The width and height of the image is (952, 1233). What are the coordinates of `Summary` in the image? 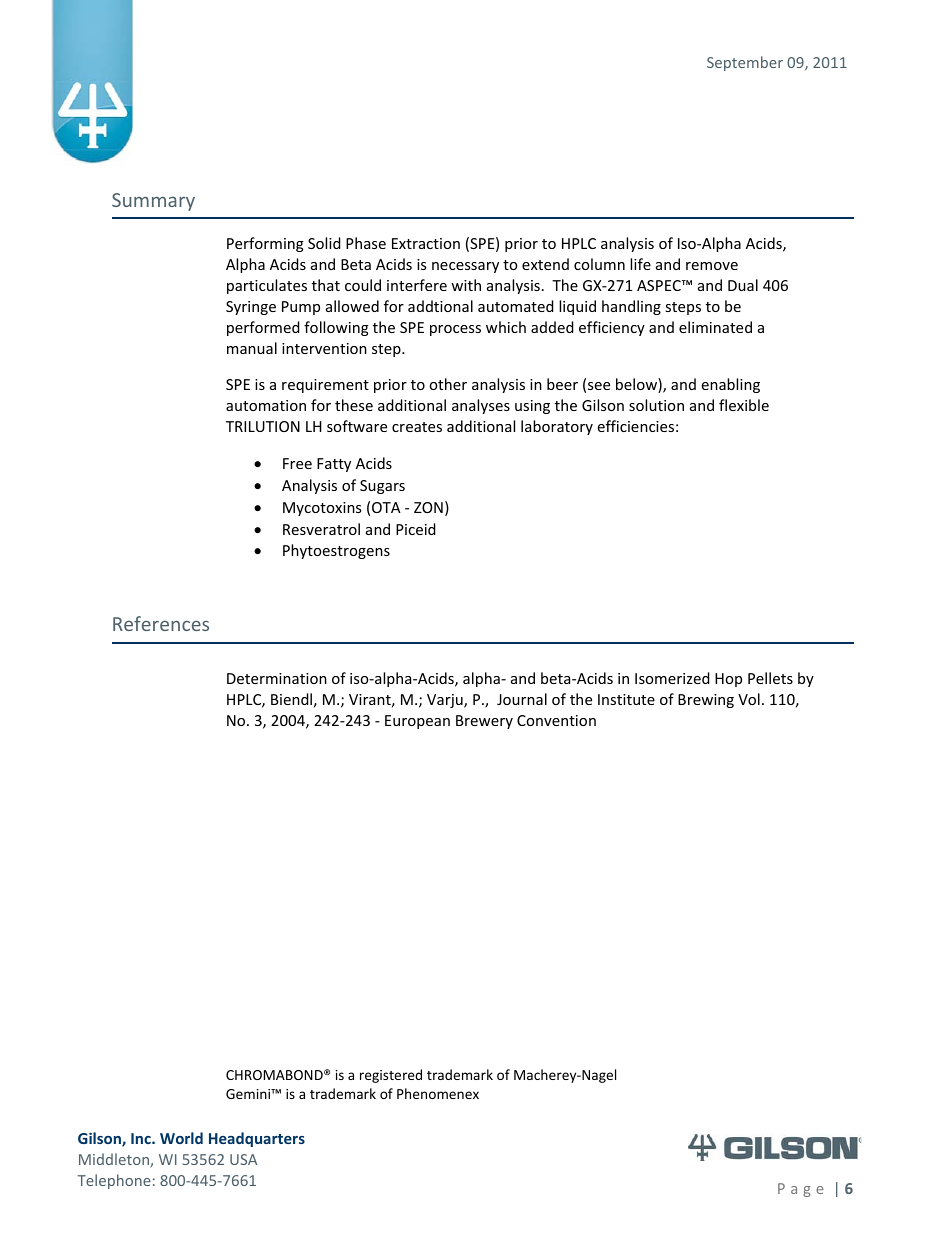 It's located at (153, 202).
